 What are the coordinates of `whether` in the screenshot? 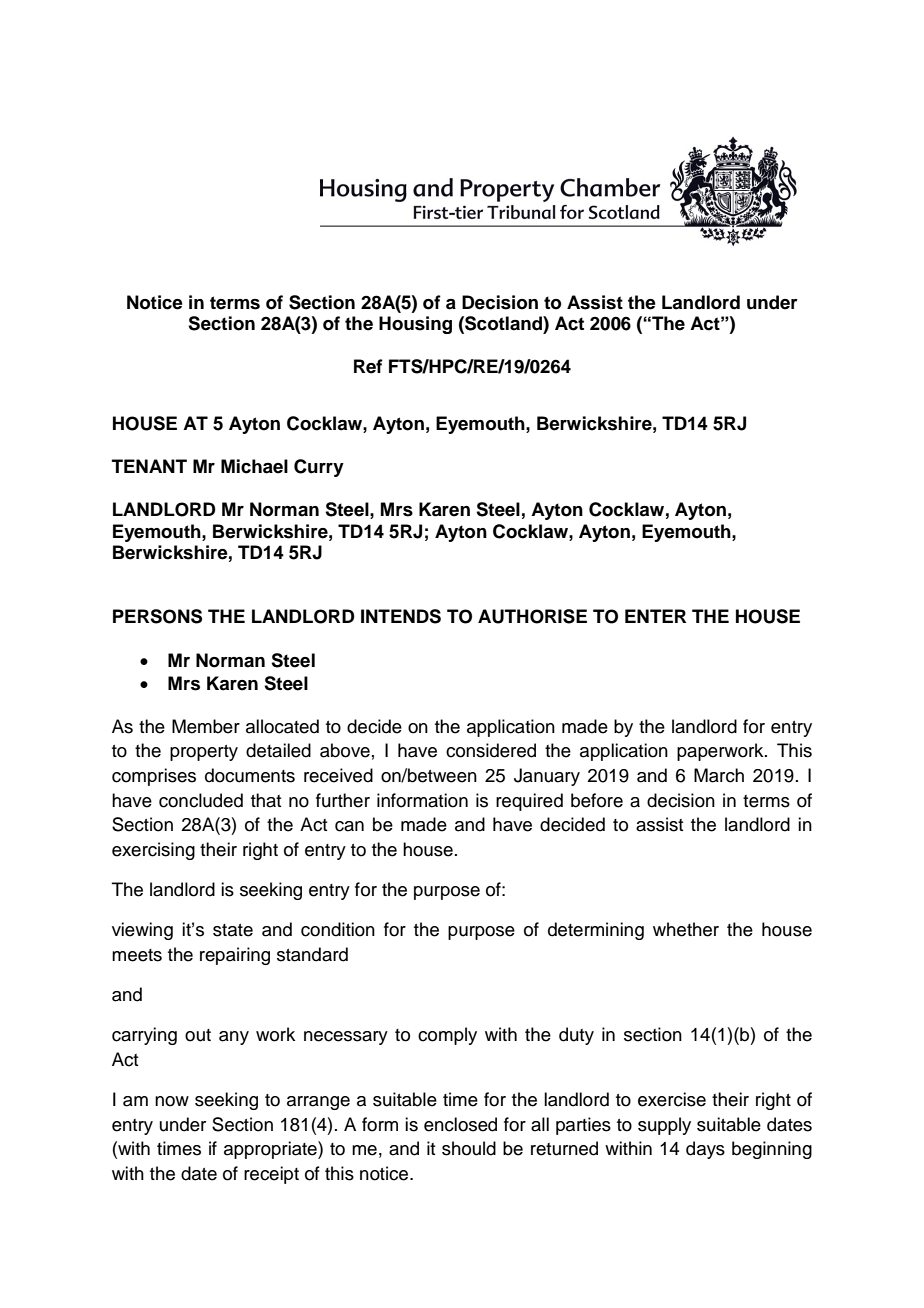 It's located at (686, 929).
